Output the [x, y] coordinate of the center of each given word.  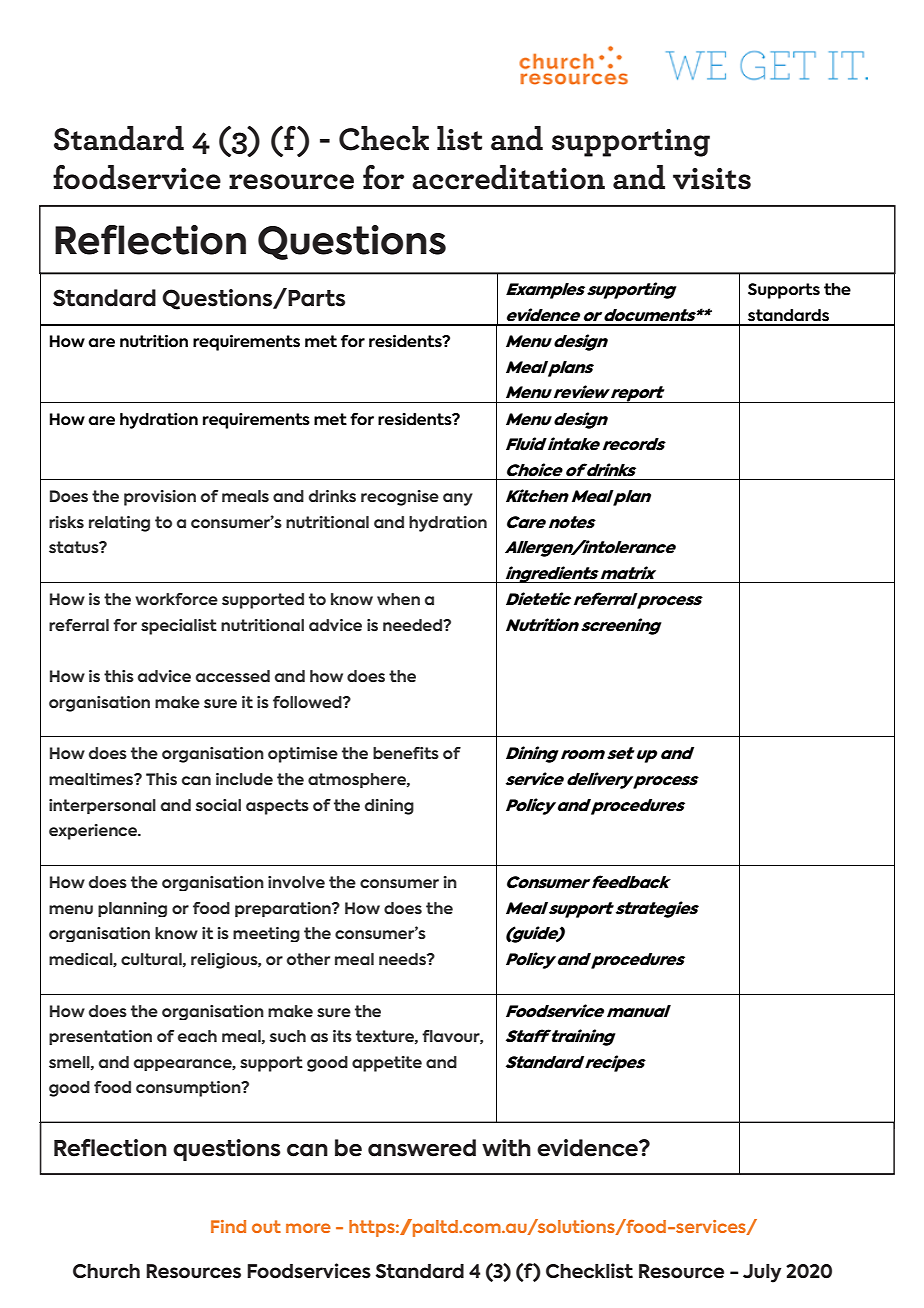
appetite [387, 1064]
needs [403, 959]
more [308, 1228]
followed [308, 702]
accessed [233, 676]
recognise [400, 498]
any [458, 499]
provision [160, 498]
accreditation [508, 177]
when [398, 599]
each [197, 1036]
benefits [406, 753]
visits [712, 179]
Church [106, 1271]
